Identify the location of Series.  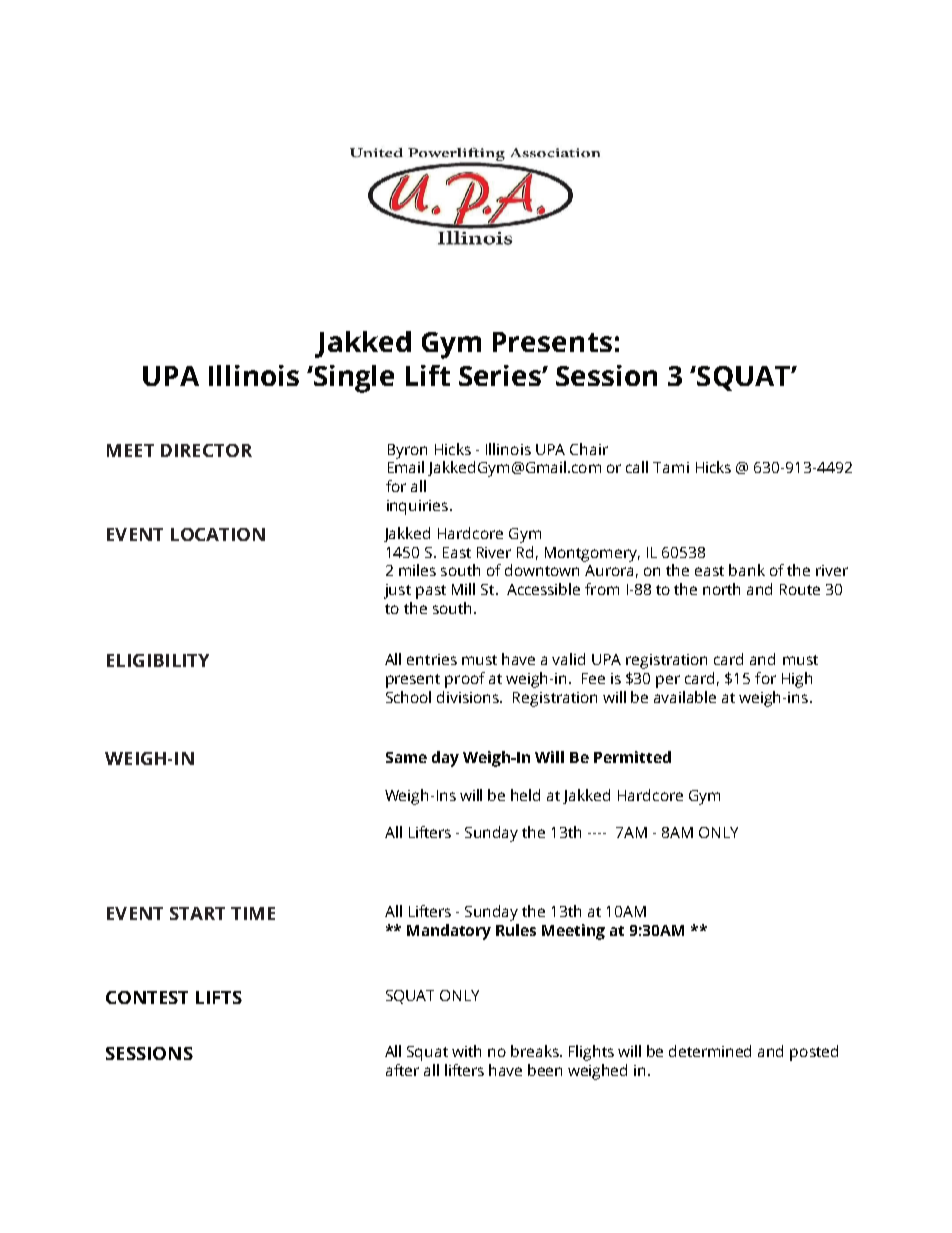
(501, 375).
